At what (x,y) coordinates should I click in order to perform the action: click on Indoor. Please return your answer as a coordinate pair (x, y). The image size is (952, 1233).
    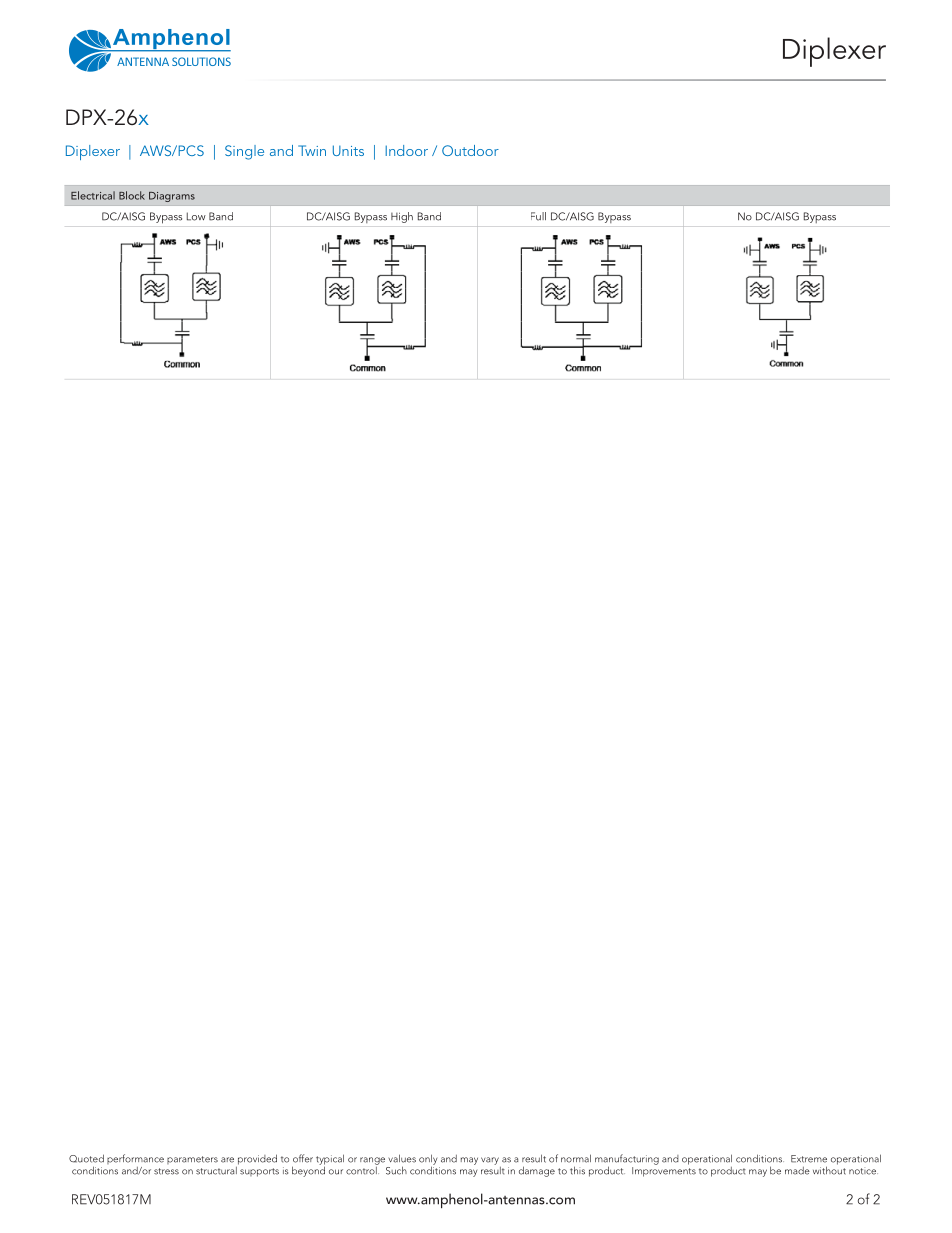
    Looking at the image, I should click on (406, 150).
